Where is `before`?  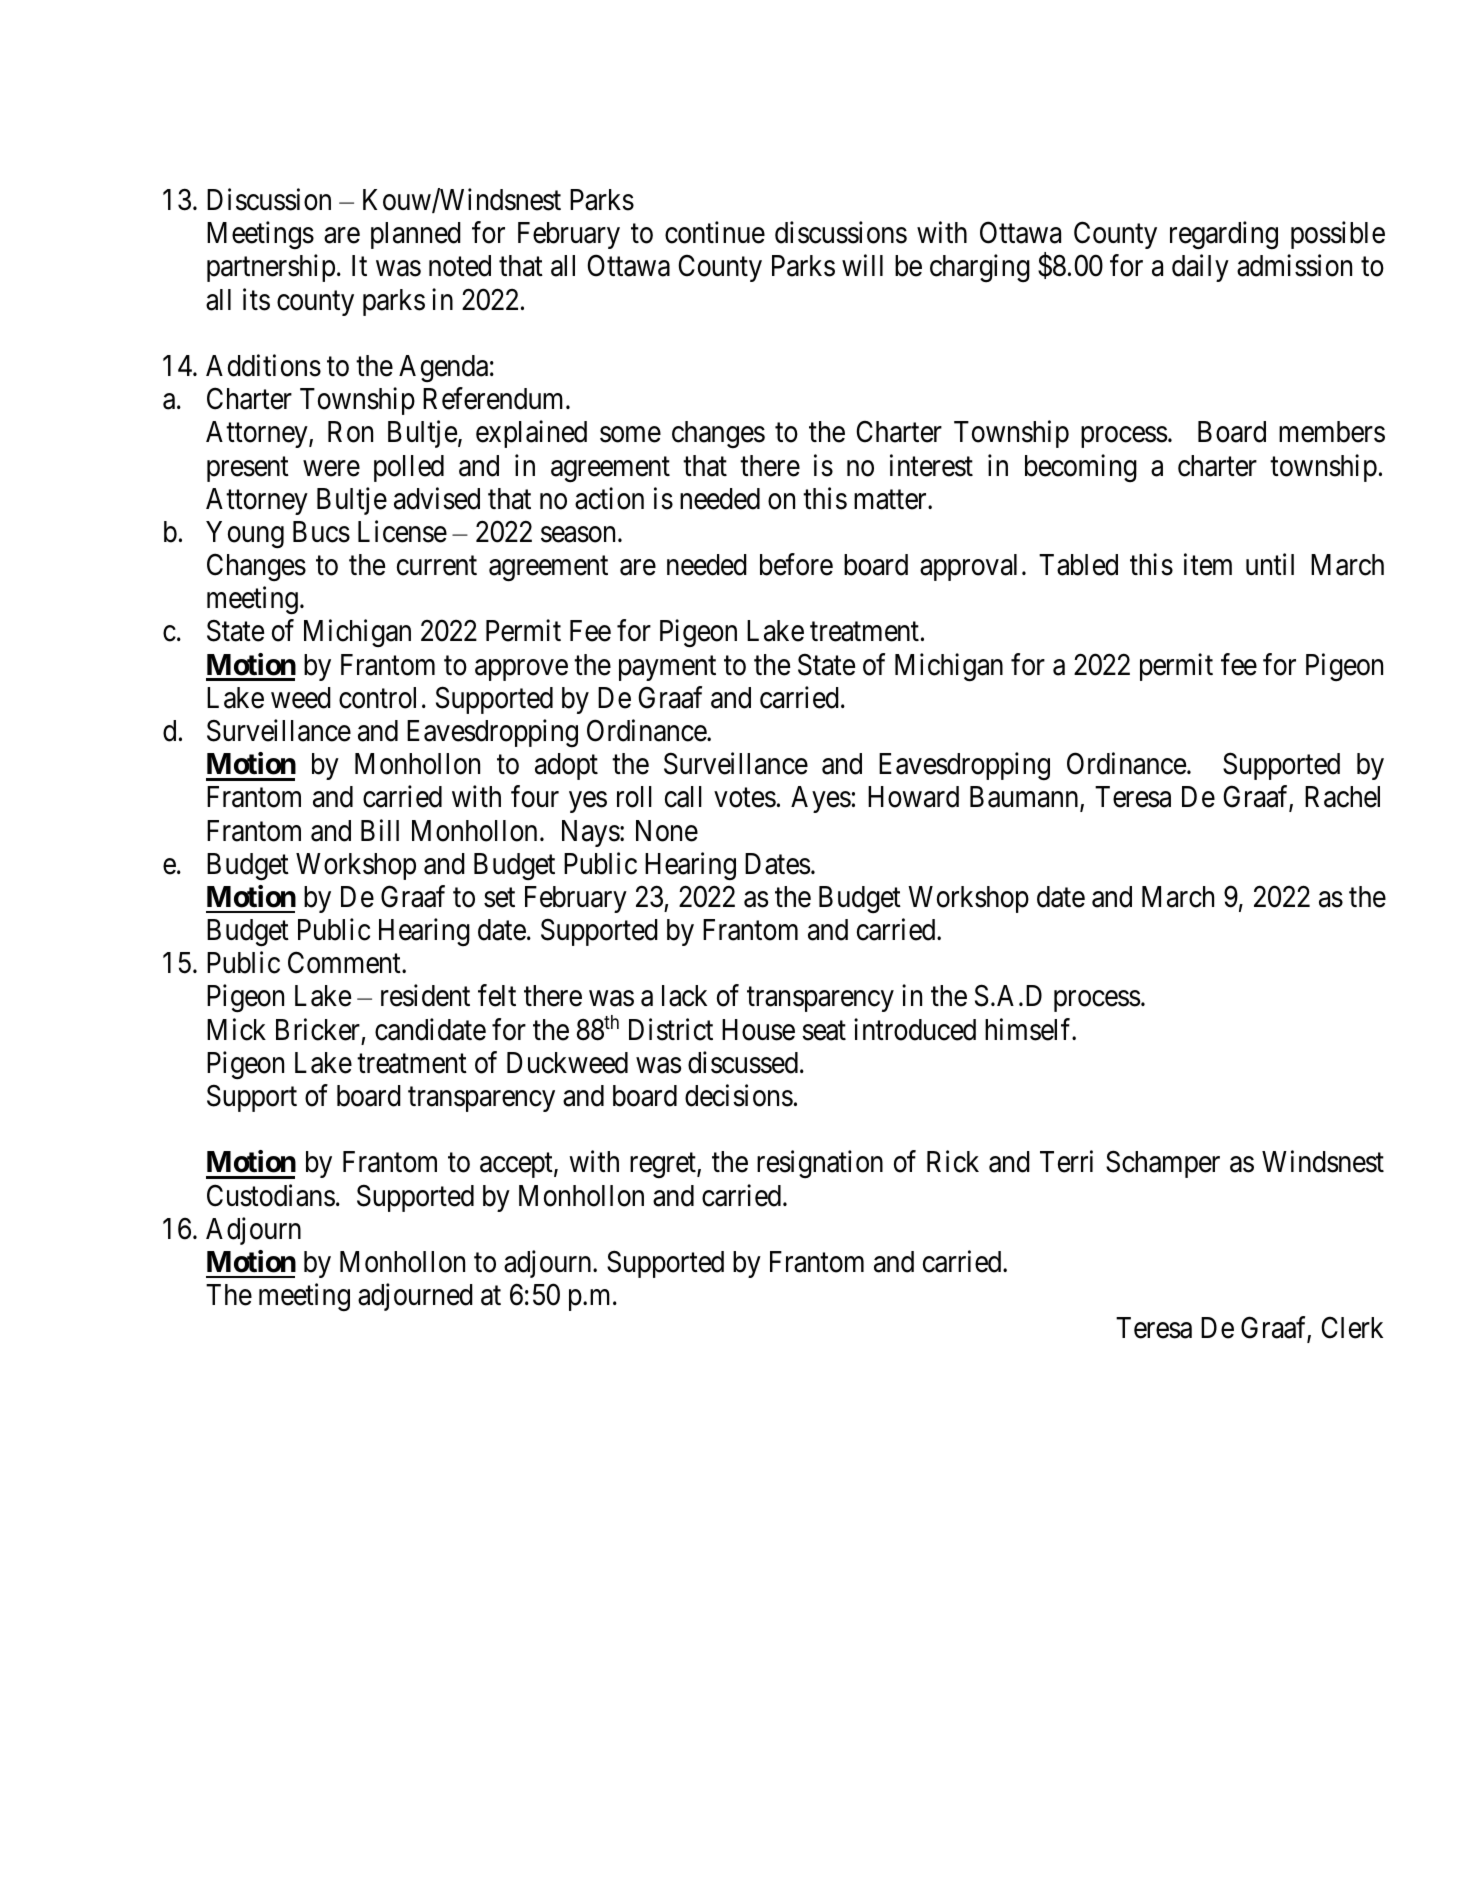 before is located at coordinates (796, 564).
